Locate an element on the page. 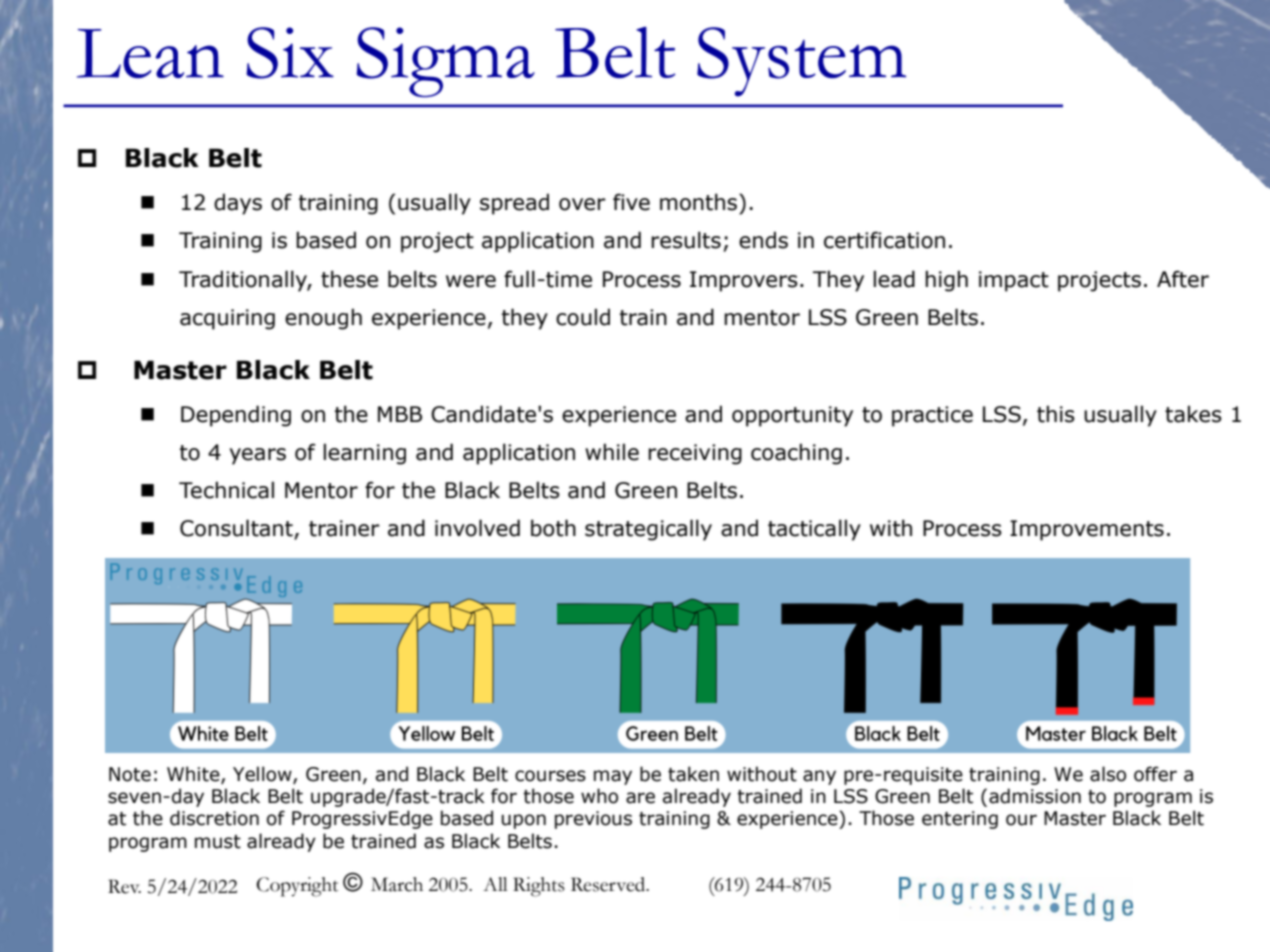 The width and height of the document is (1270, 952). Six is located at coordinates (290, 53).
